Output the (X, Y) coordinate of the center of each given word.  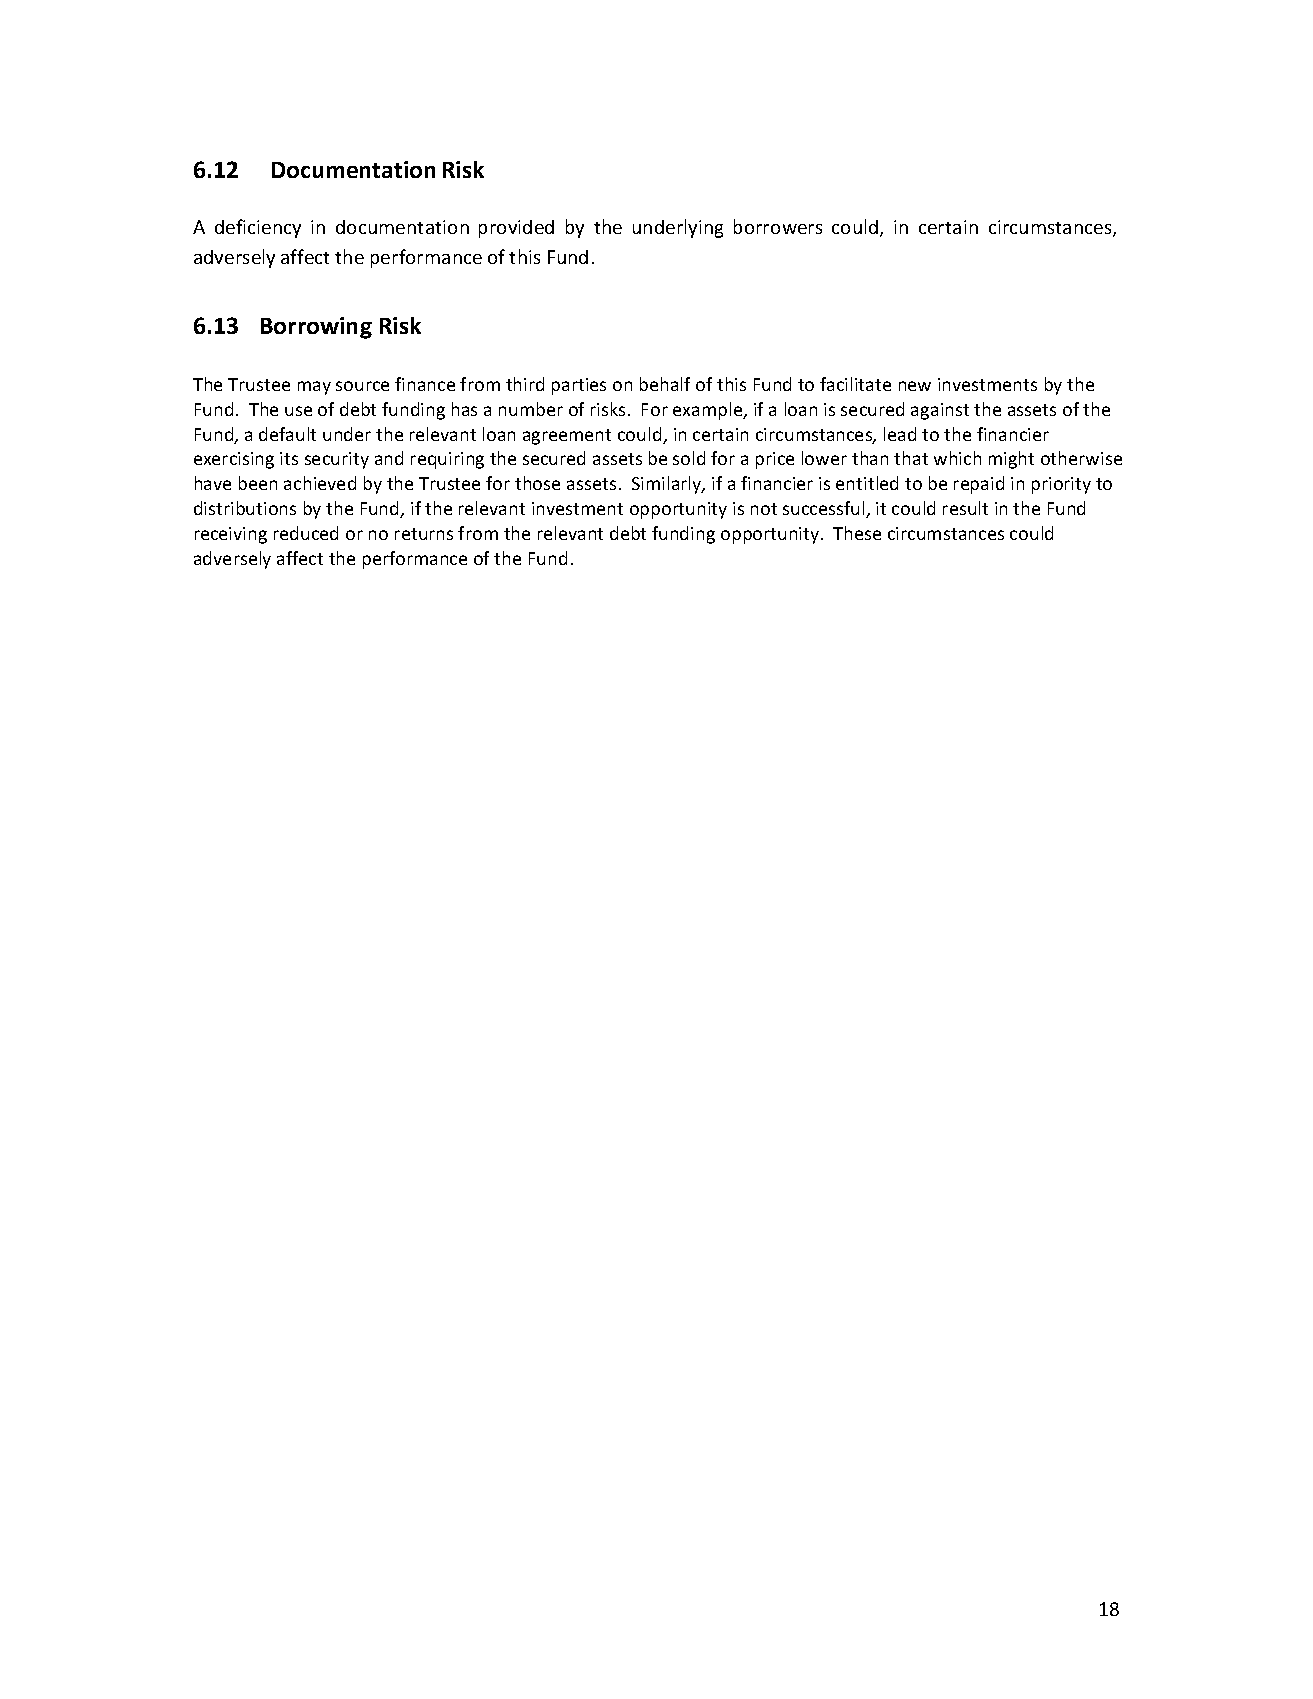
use (298, 411)
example (709, 411)
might (1011, 460)
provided (516, 229)
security (337, 460)
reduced (306, 533)
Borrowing (316, 328)
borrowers (778, 226)
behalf (665, 384)
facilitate (855, 384)
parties (579, 386)
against (940, 411)
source (362, 386)
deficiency (258, 228)
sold (689, 458)
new (915, 386)
